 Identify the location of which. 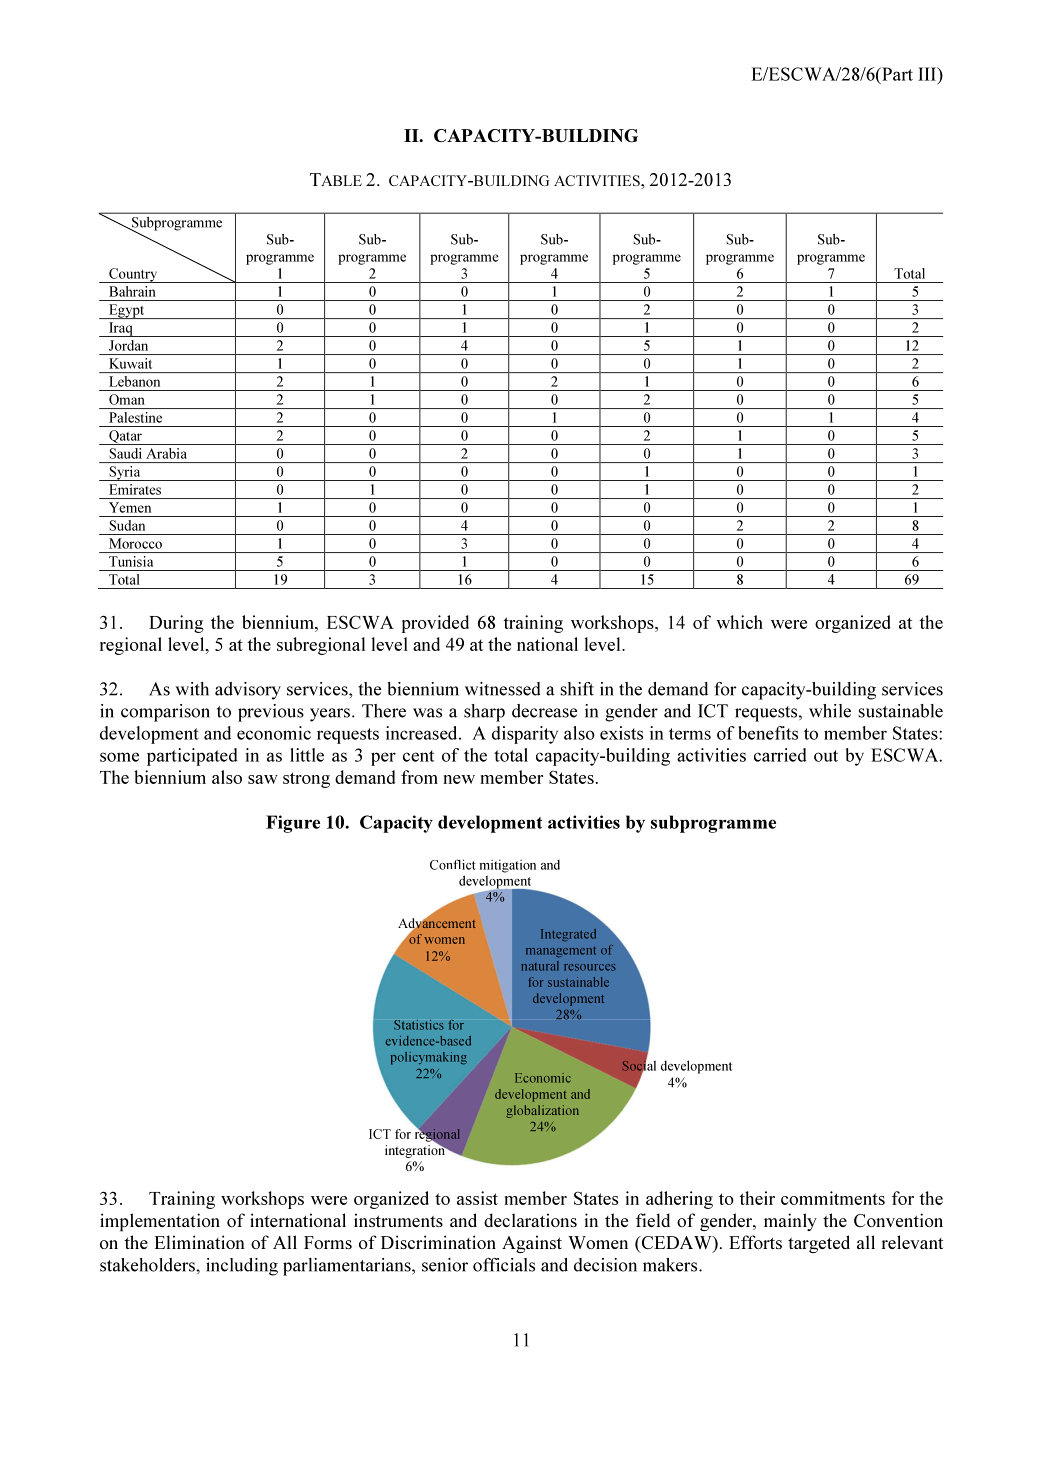
(739, 622).
